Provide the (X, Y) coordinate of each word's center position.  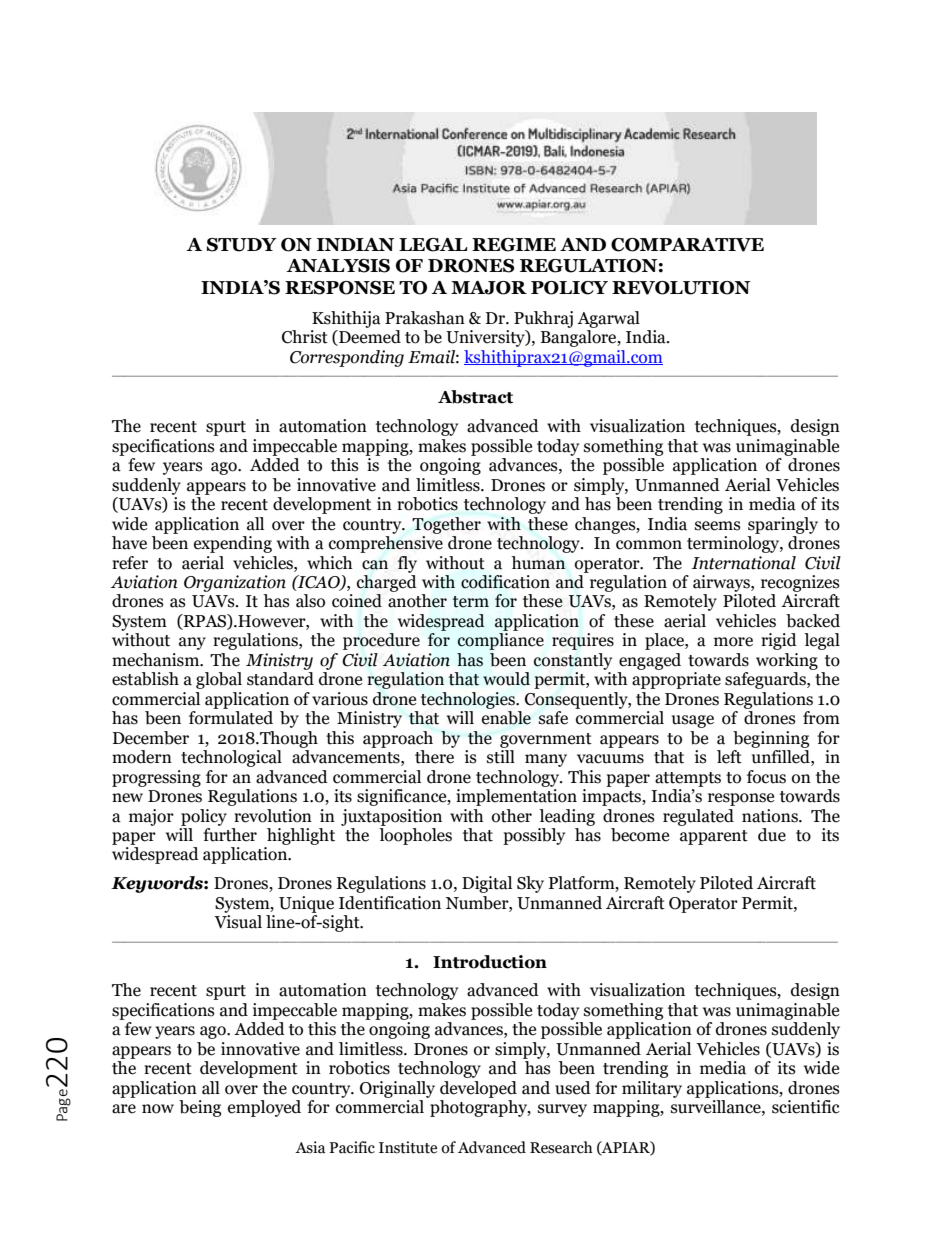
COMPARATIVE (687, 245)
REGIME (514, 245)
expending (233, 544)
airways (722, 583)
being (200, 1108)
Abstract (475, 397)
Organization (235, 583)
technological (231, 758)
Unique (306, 904)
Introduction (490, 962)
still (501, 757)
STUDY (242, 245)
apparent (714, 837)
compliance (501, 641)
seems (718, 526)
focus (766, 777)
